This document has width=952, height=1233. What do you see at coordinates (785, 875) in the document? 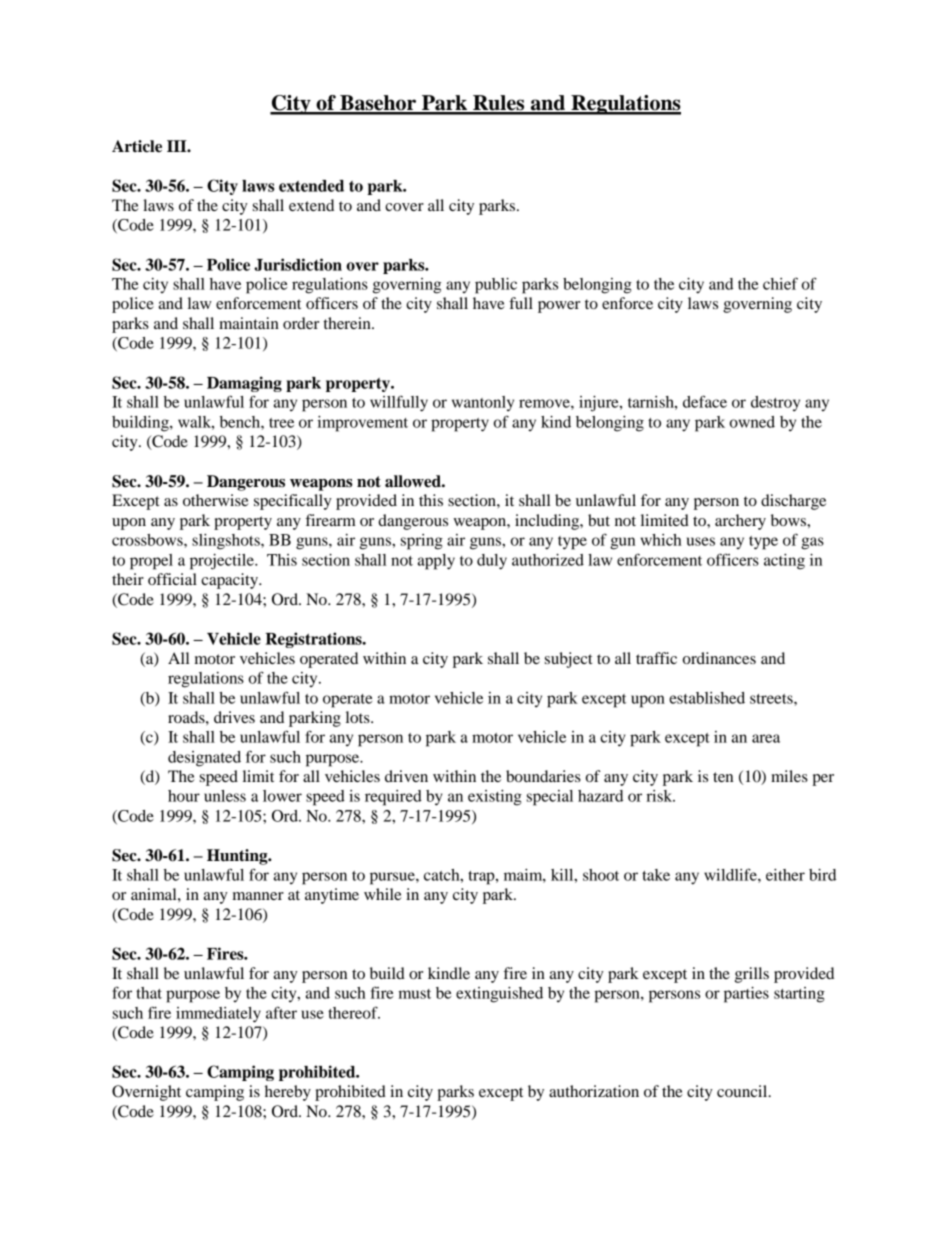
I see `either` at bounding box center [785, 875].
